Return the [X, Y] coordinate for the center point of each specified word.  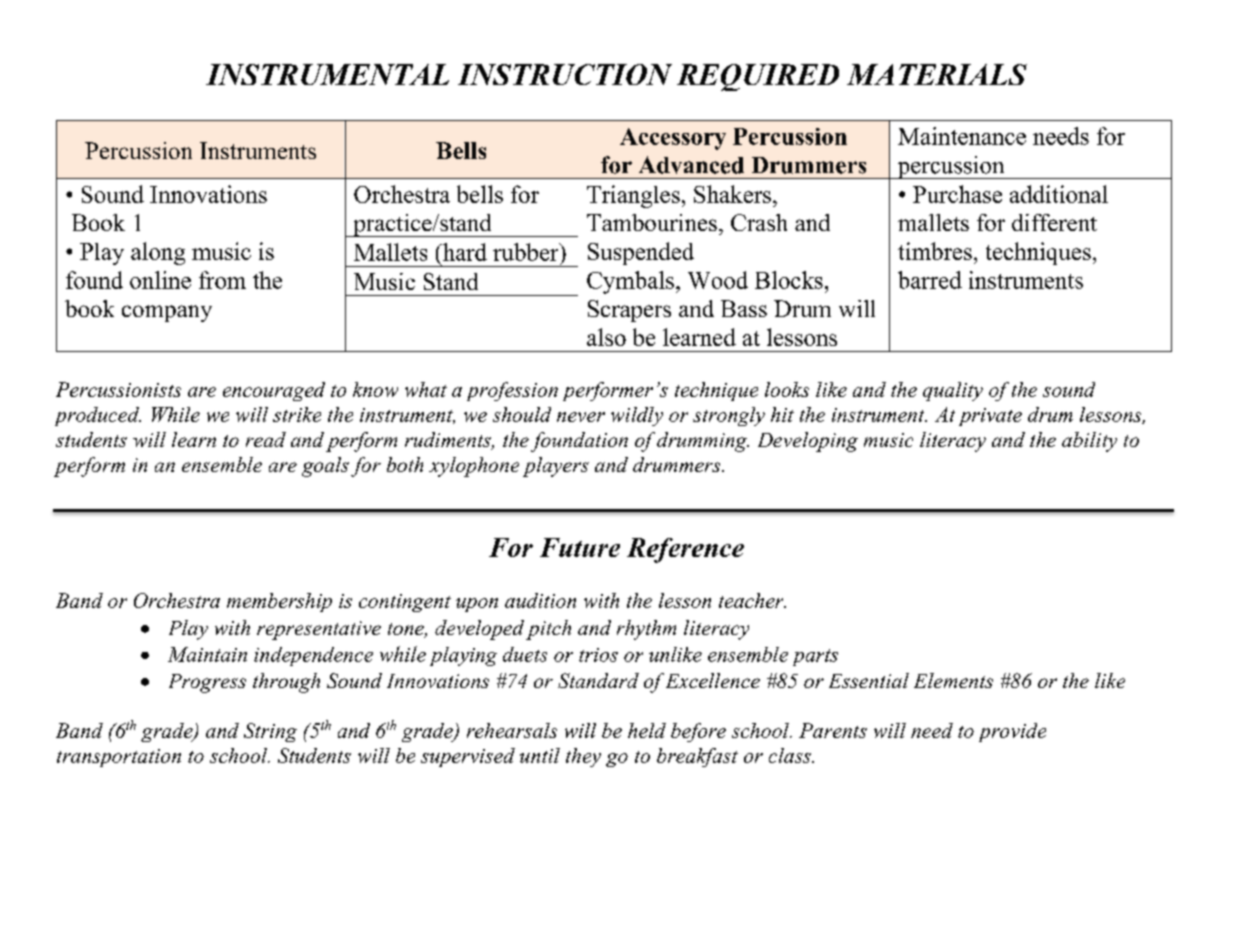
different [1054, 222]
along [158, 253]
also [606, 337]
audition [540, 600]
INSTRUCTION [565, 74]
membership [279, 602]
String [270, 732]
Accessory [673, 139]
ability [1089, 442]
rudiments [449, 441]
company [167, 313]
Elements [953, 680]
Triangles [633, 196]
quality [953, 391]
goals [325, 467]
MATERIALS [937, 74]
